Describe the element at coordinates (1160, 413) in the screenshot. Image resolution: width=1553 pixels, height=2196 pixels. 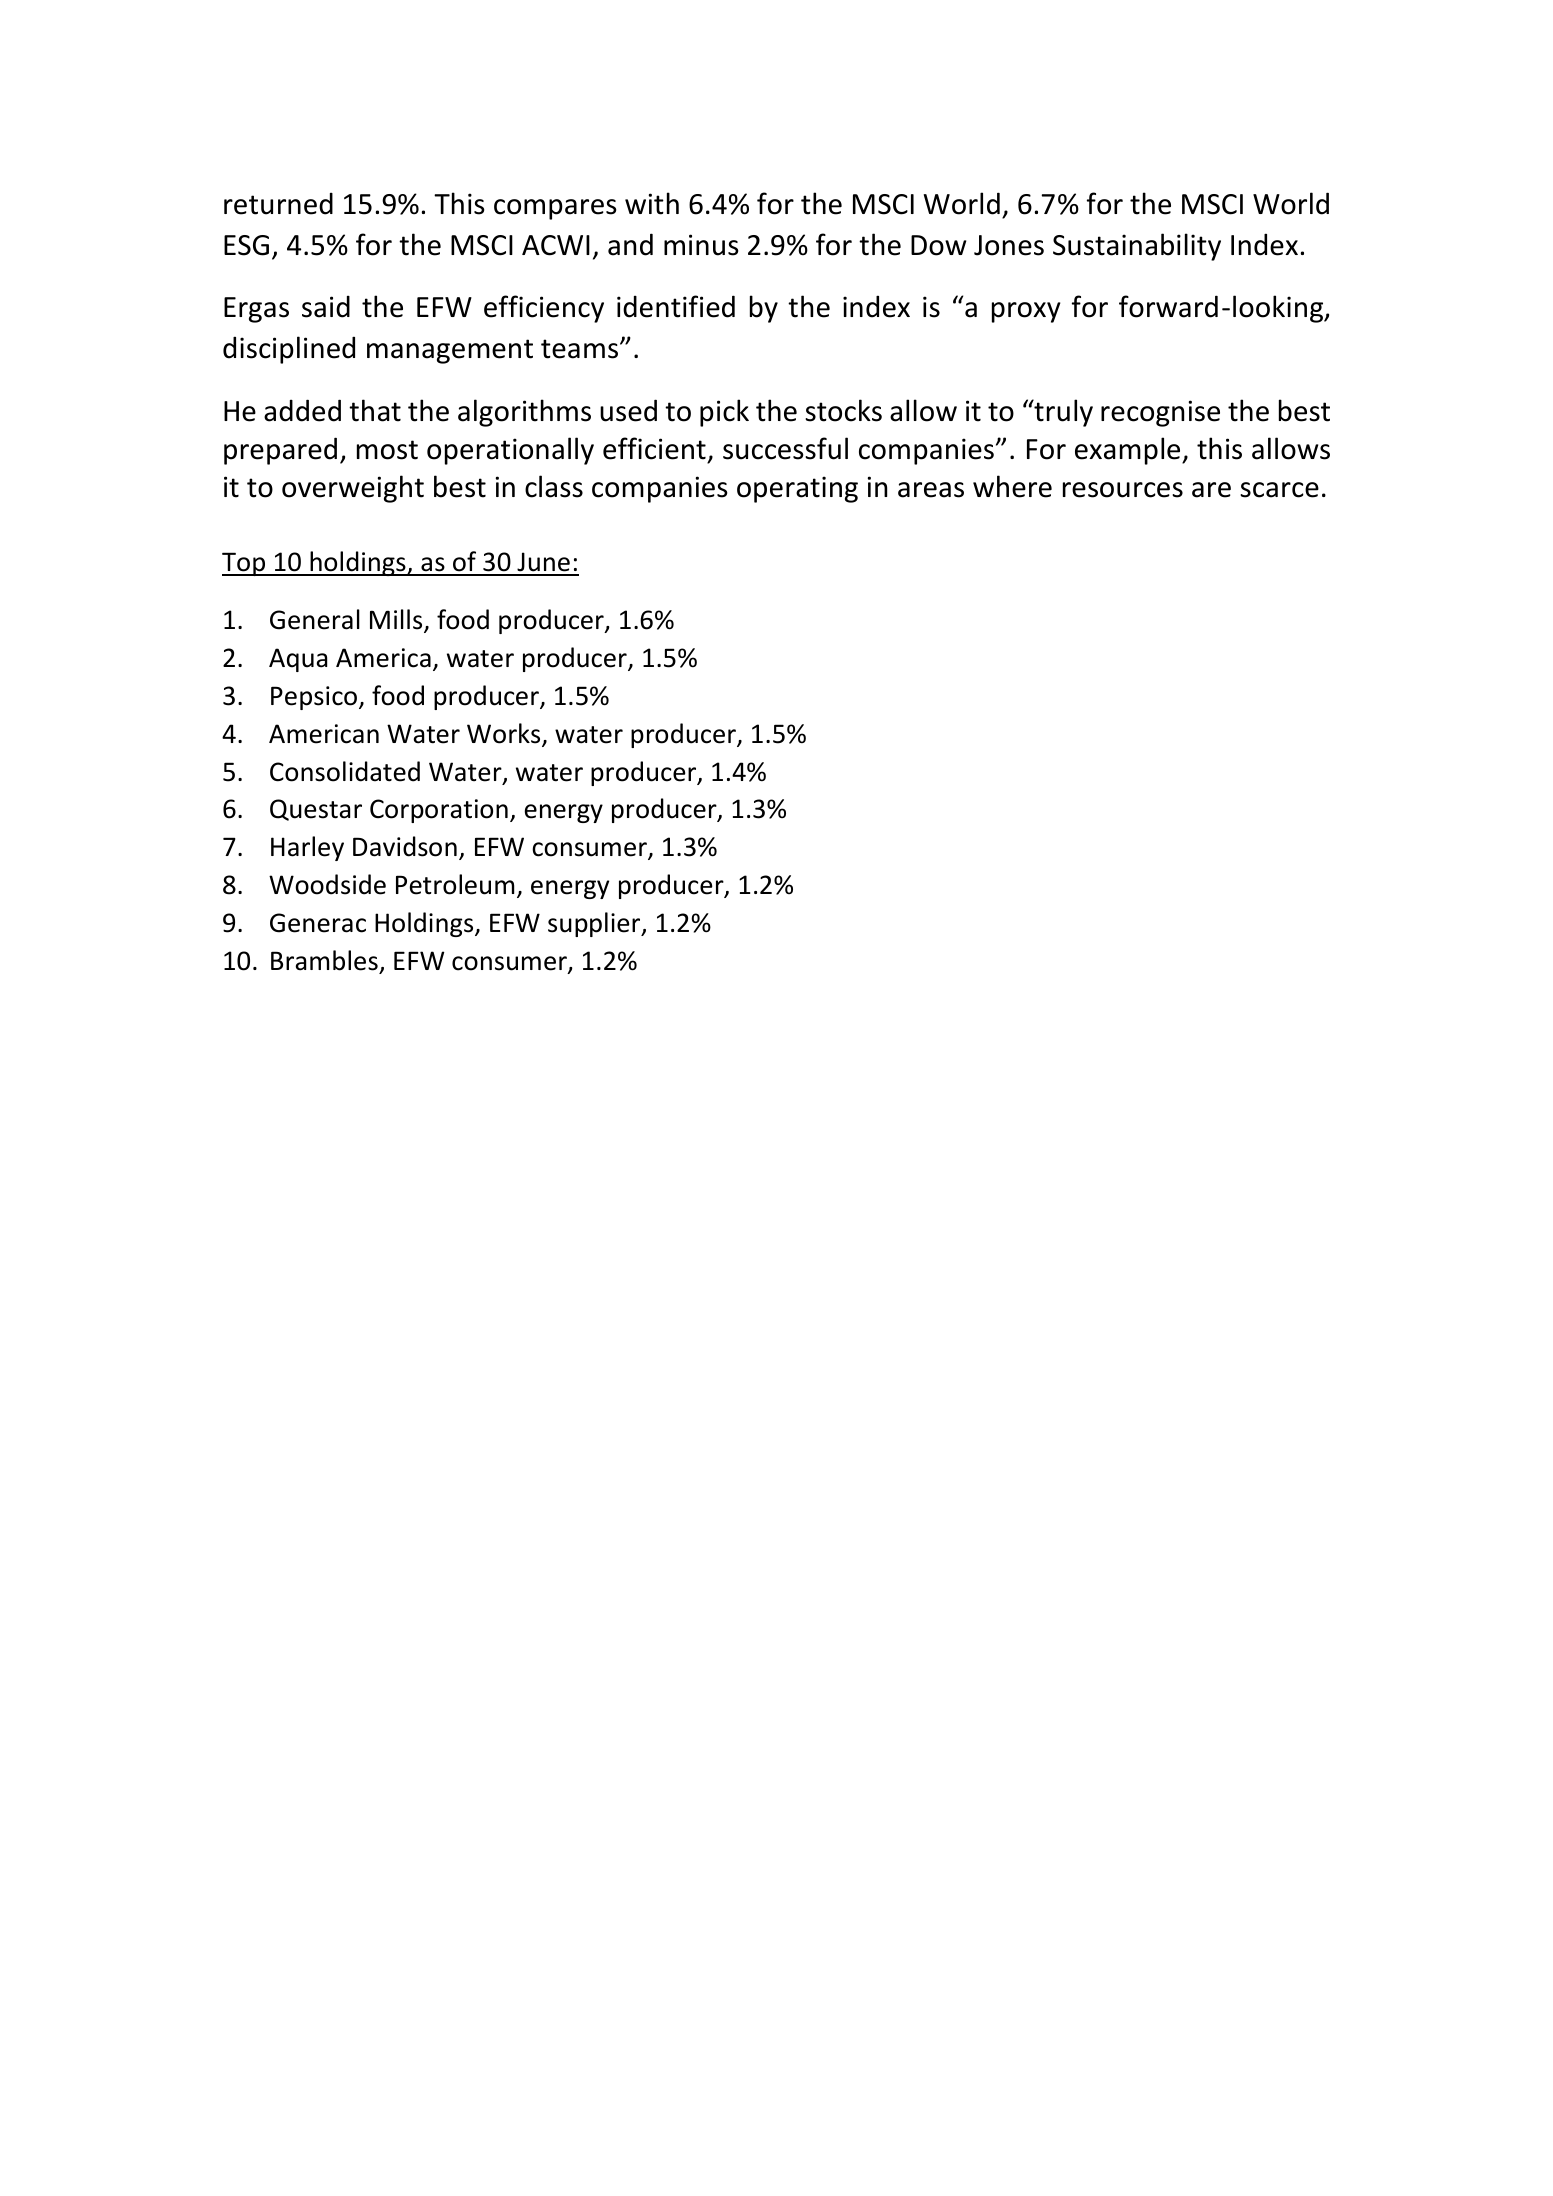
I see `recognise` at that location.
